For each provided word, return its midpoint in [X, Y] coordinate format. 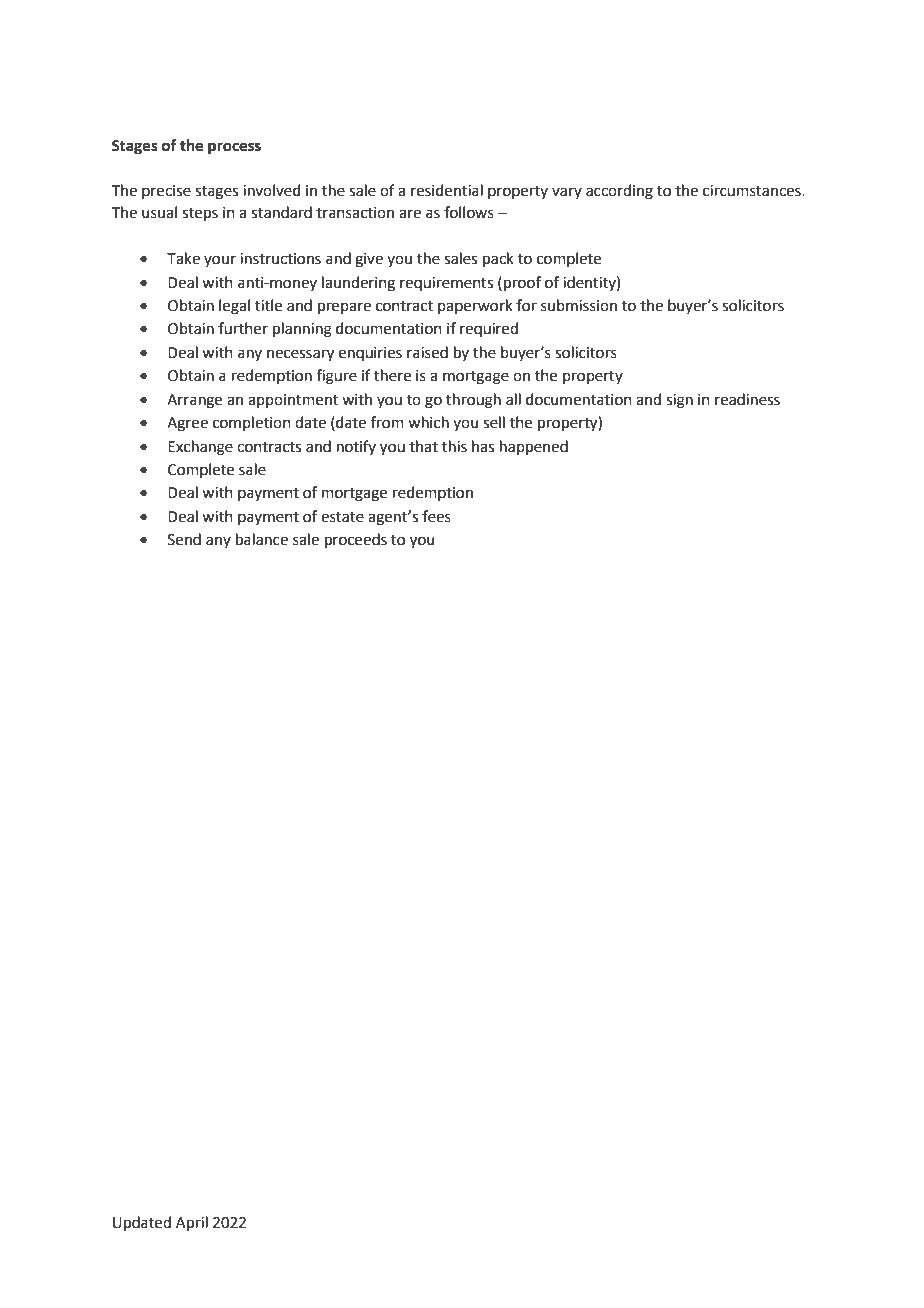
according [619, 192]
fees [436, 516]
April [192, 1223]
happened [534, 447]
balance [262, 539]
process [234, 148]
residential [447, 190]
